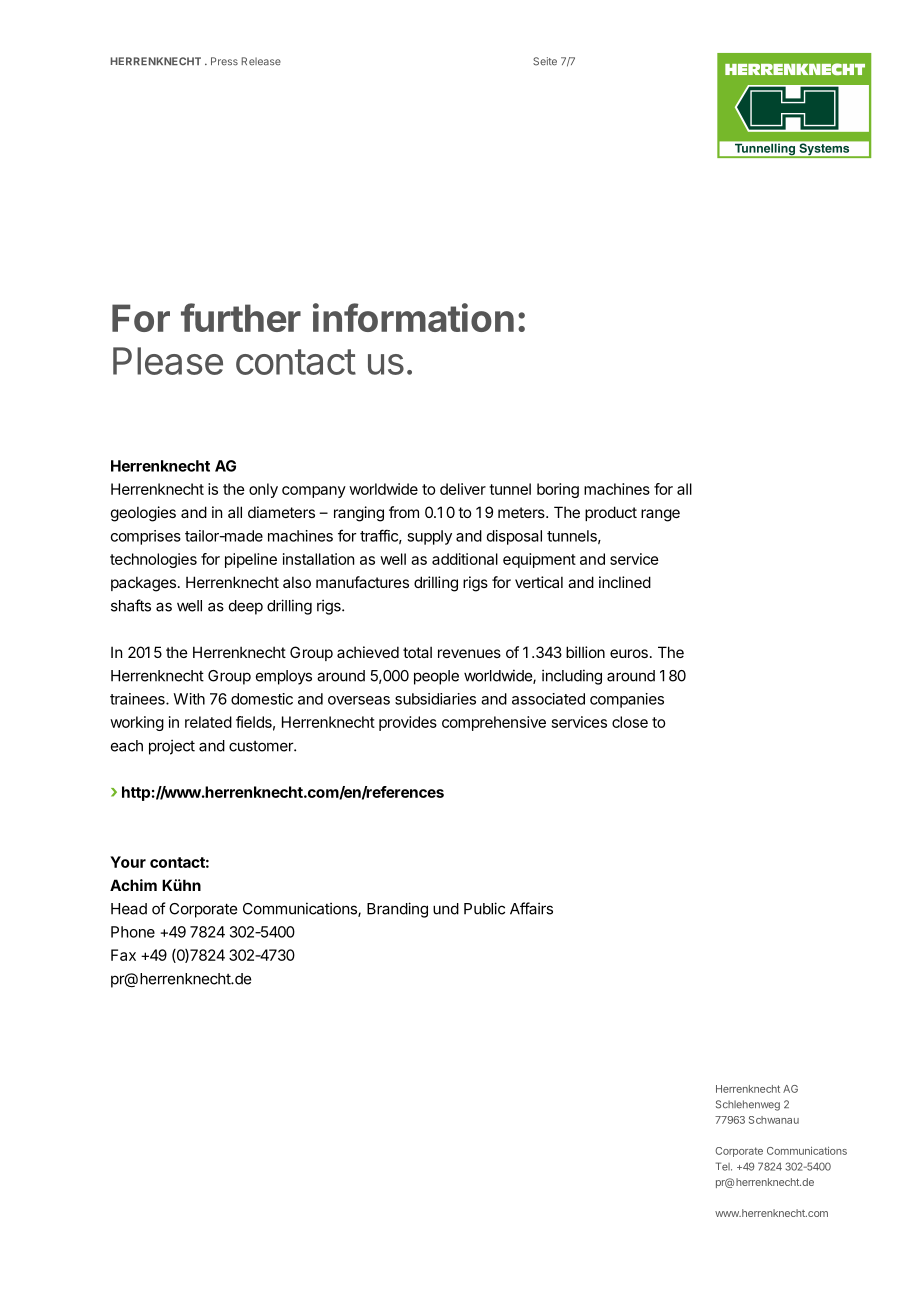 The width and height of the document is (924, 1308). Describe the element at coordinates (531, 908) in the document. I see `Affairs` at that location.
